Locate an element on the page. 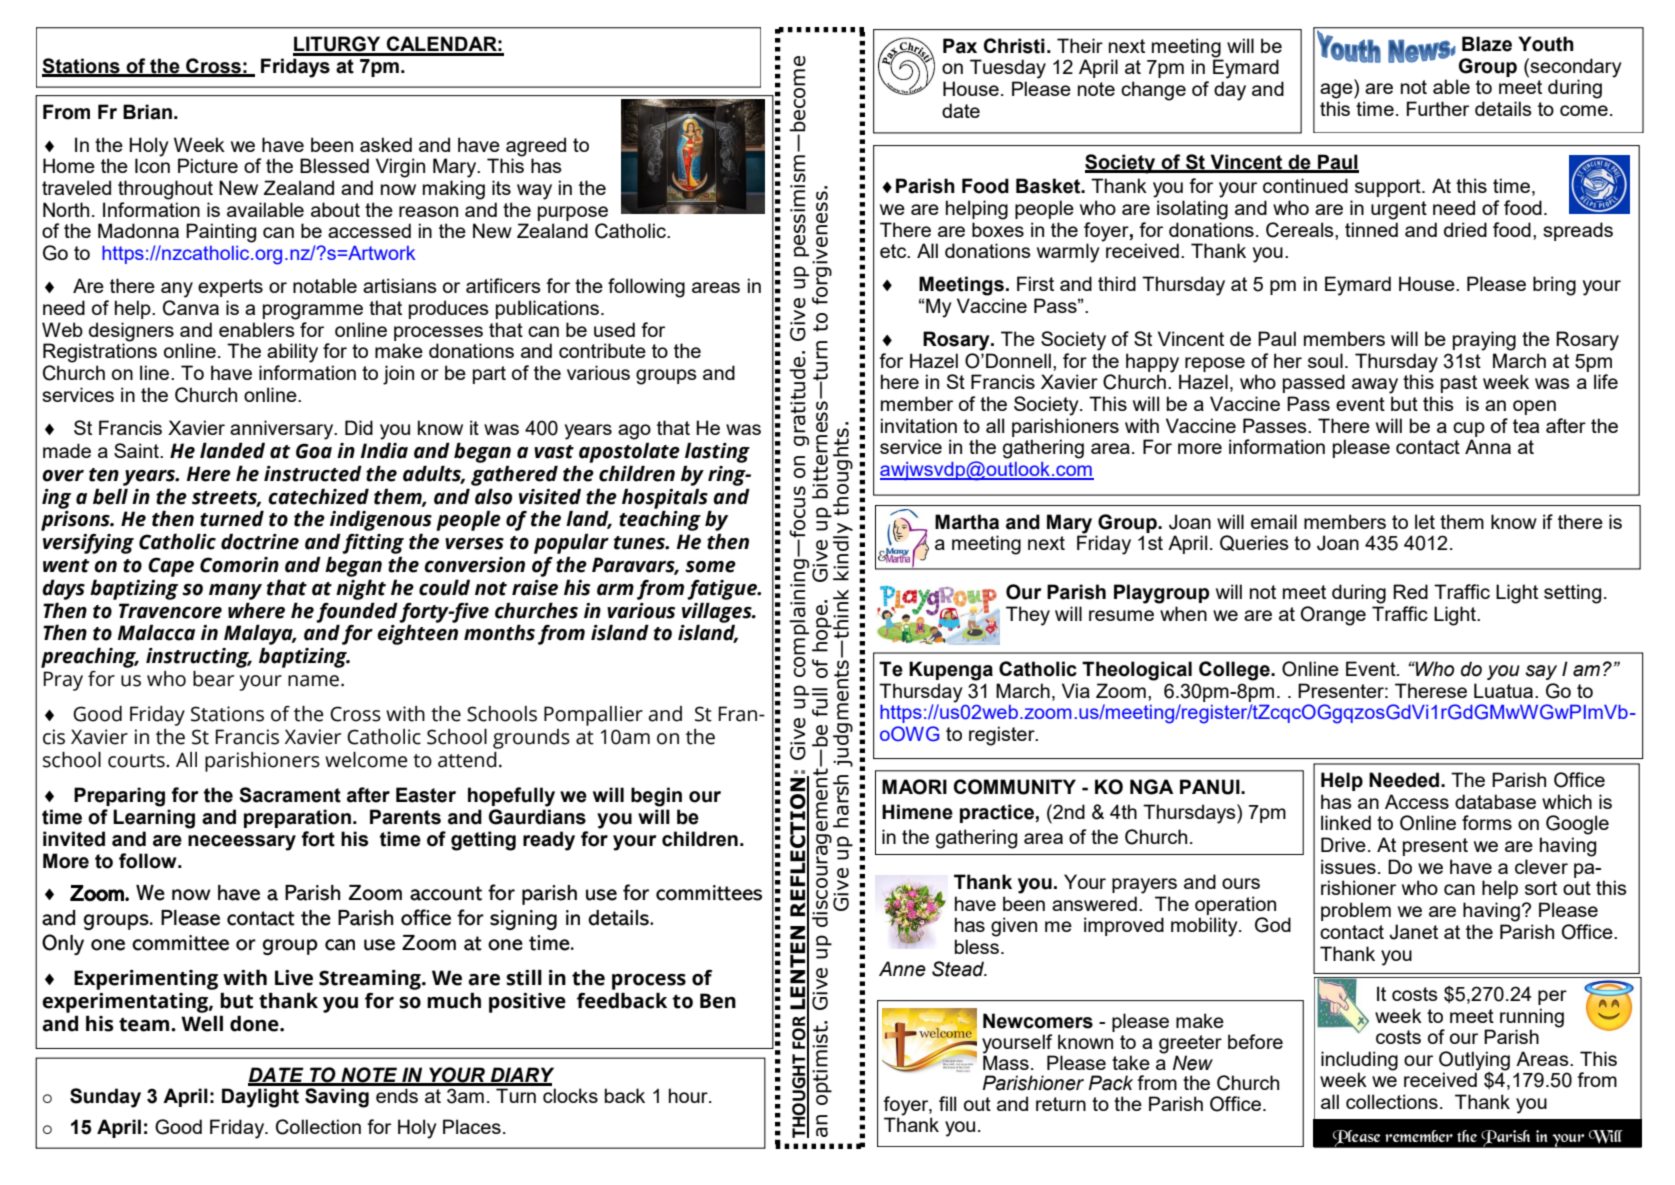  fill is located at coordinates (947, 1103).
